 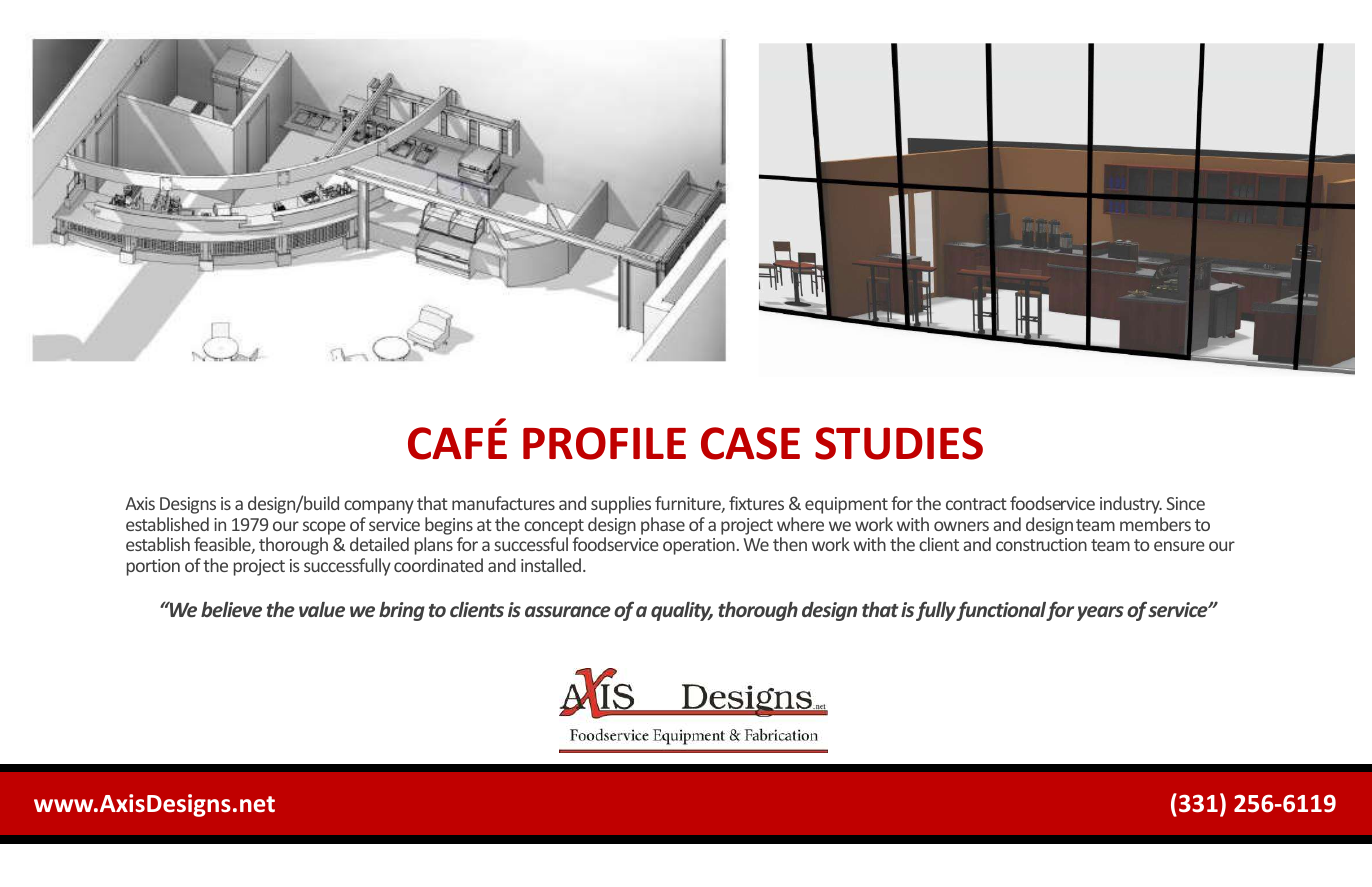 I want to click on PROFILE, so click(x=604, y=443).
